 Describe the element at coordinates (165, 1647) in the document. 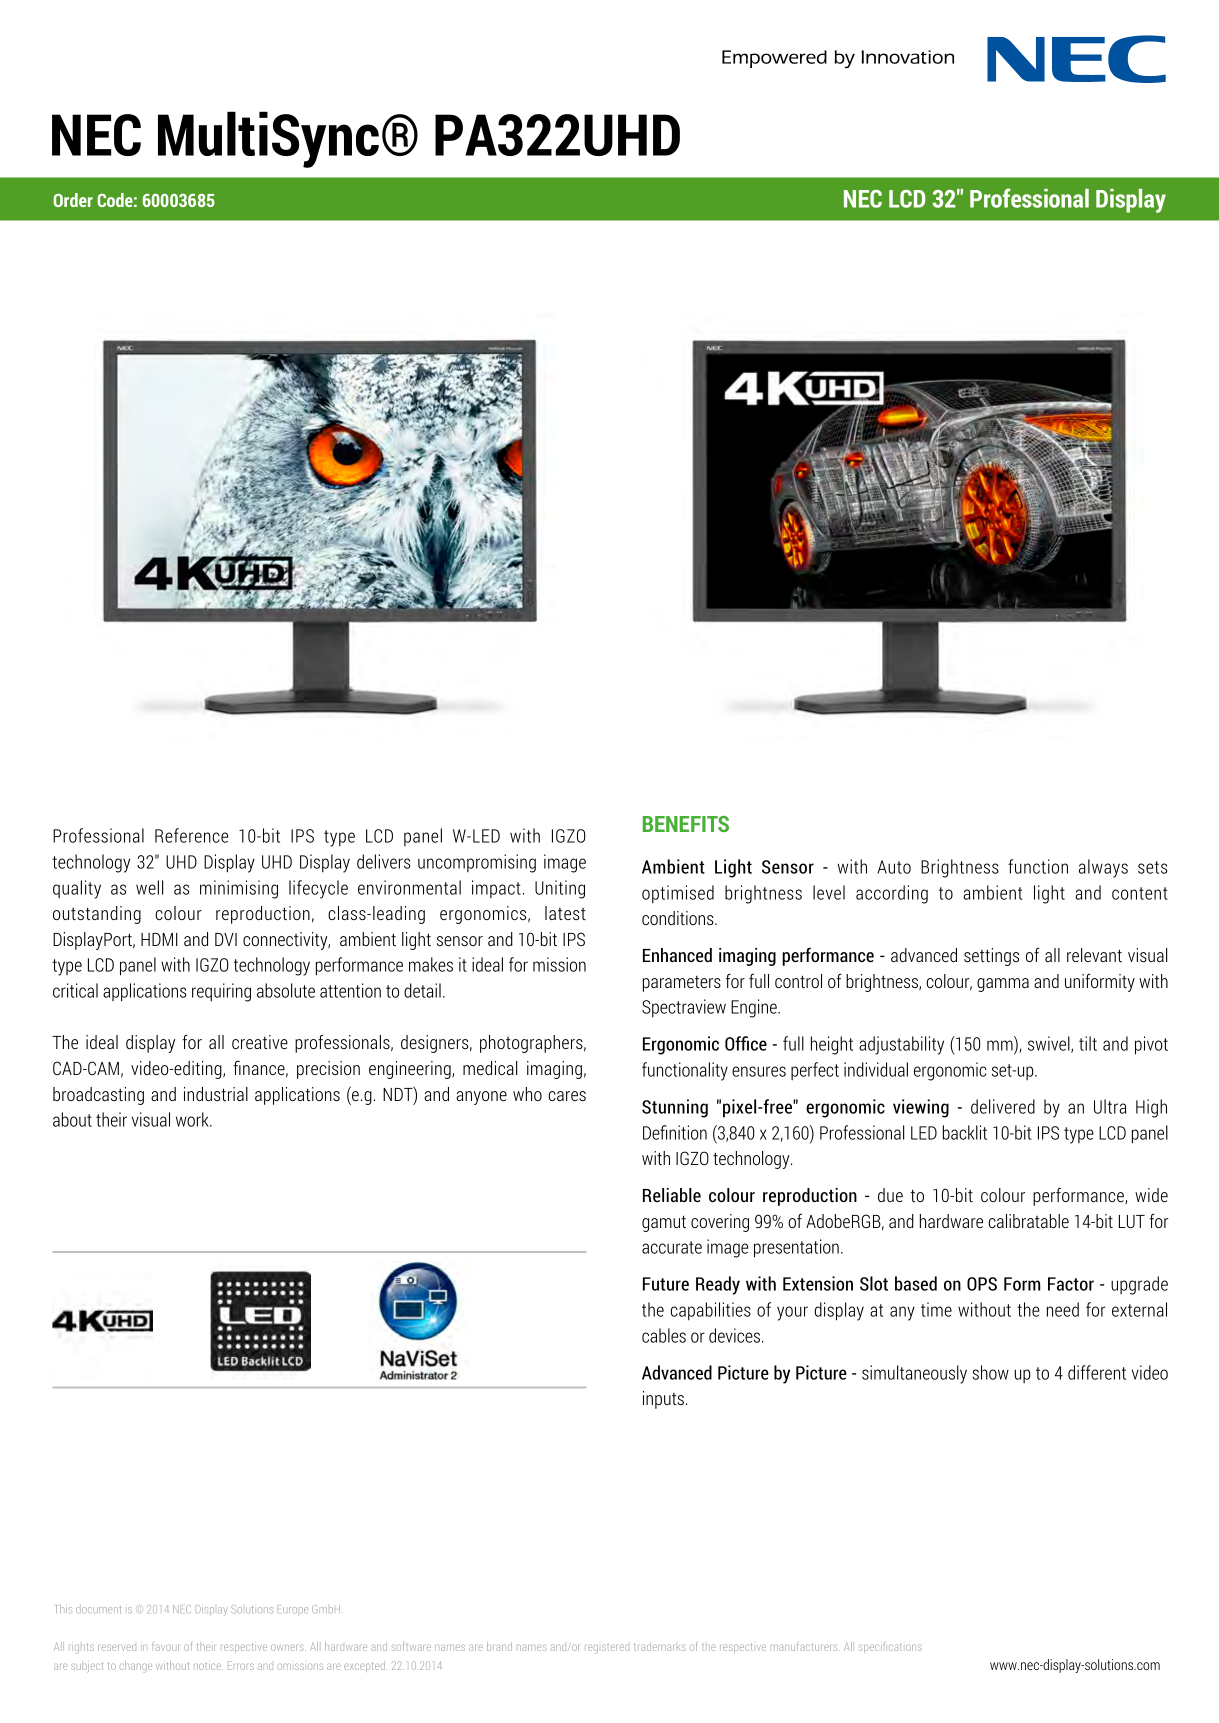

I see `favour` at that location.
